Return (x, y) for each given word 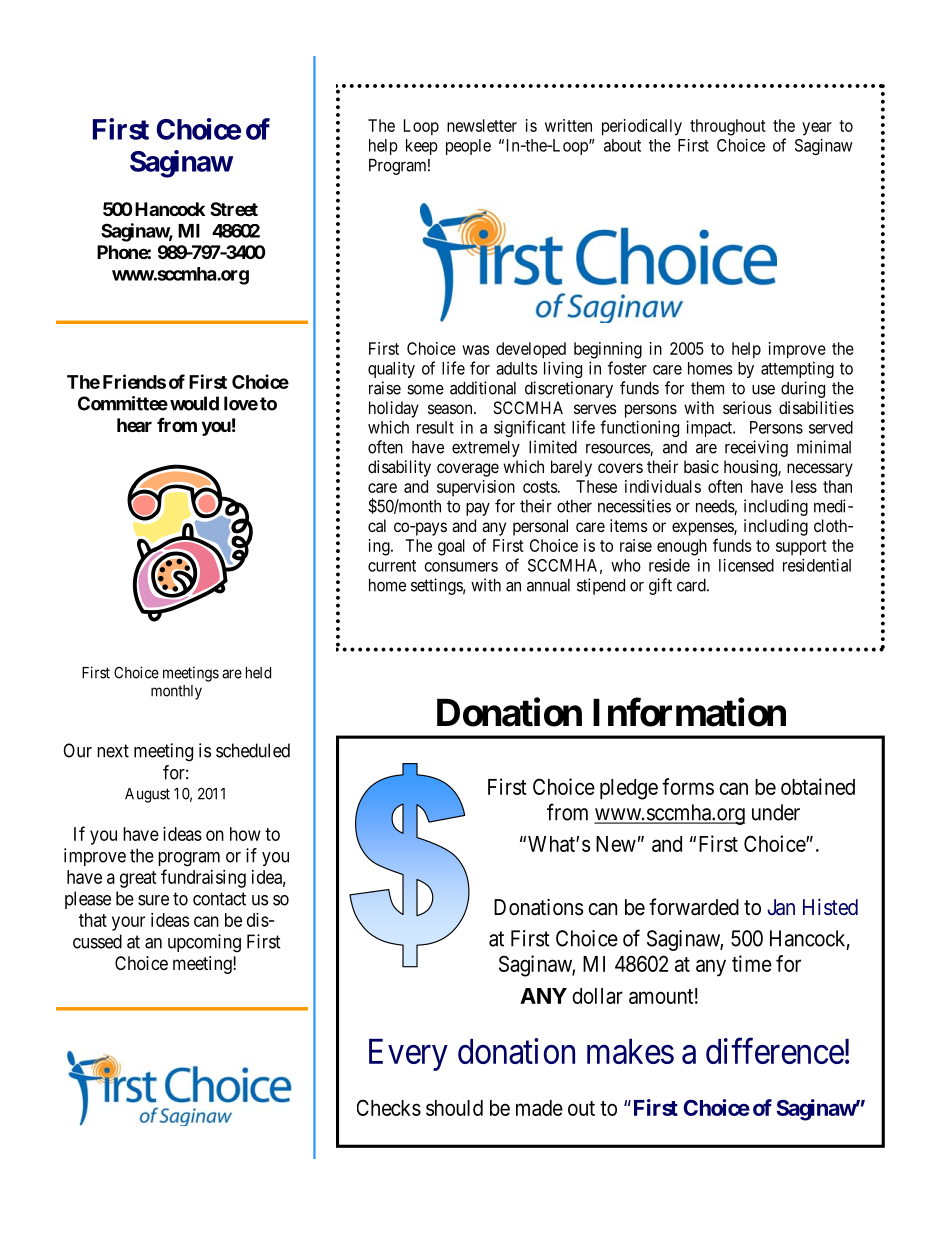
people (468, 147)
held (258, 673)
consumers (461, 567)
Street (234, 209)
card (692, 585)
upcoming (204, 943)
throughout (728, 127)
